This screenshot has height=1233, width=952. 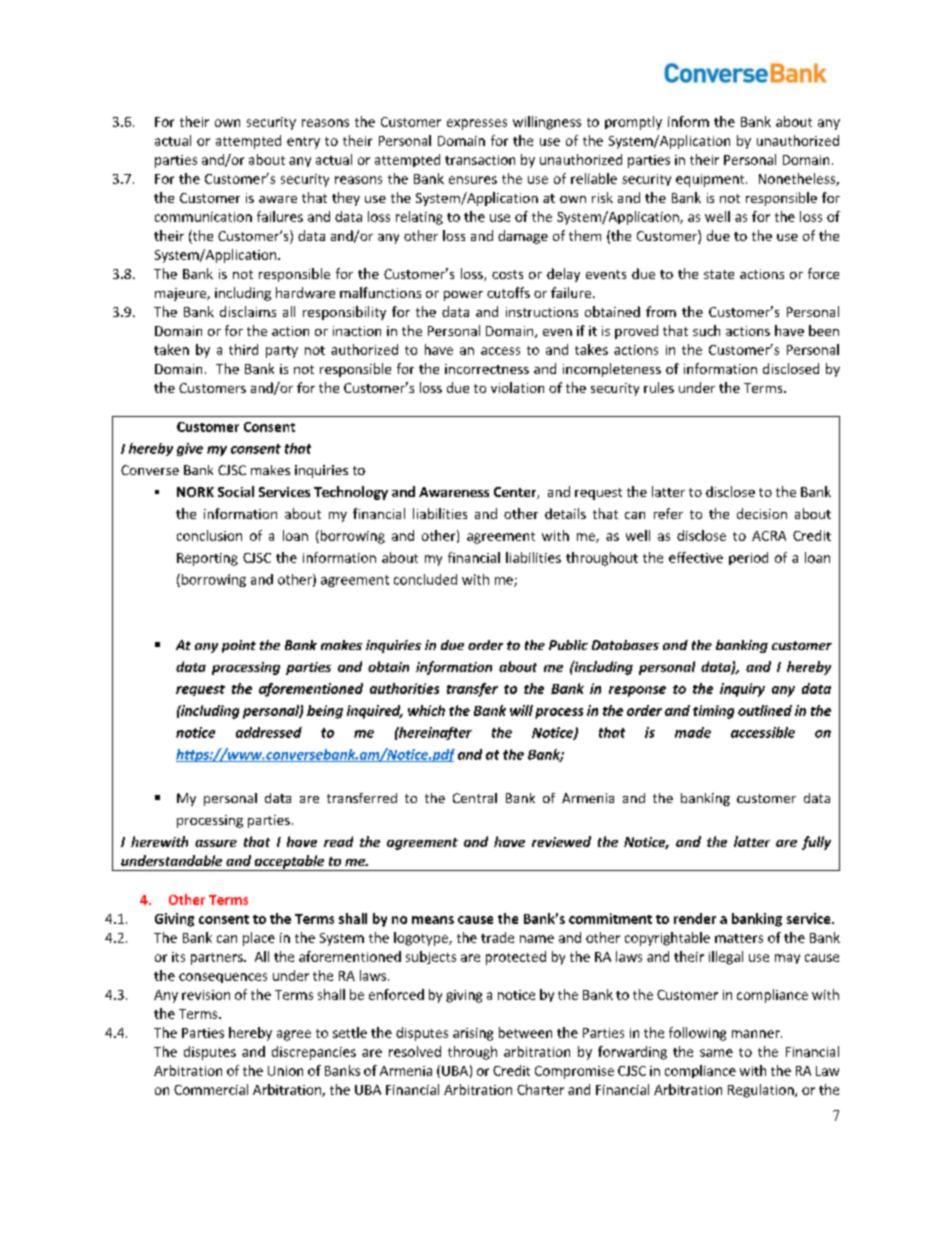 What do you see at coordinates (475, 798) in the screenshot?
I see `Central` at bounding box center [475, 798].
